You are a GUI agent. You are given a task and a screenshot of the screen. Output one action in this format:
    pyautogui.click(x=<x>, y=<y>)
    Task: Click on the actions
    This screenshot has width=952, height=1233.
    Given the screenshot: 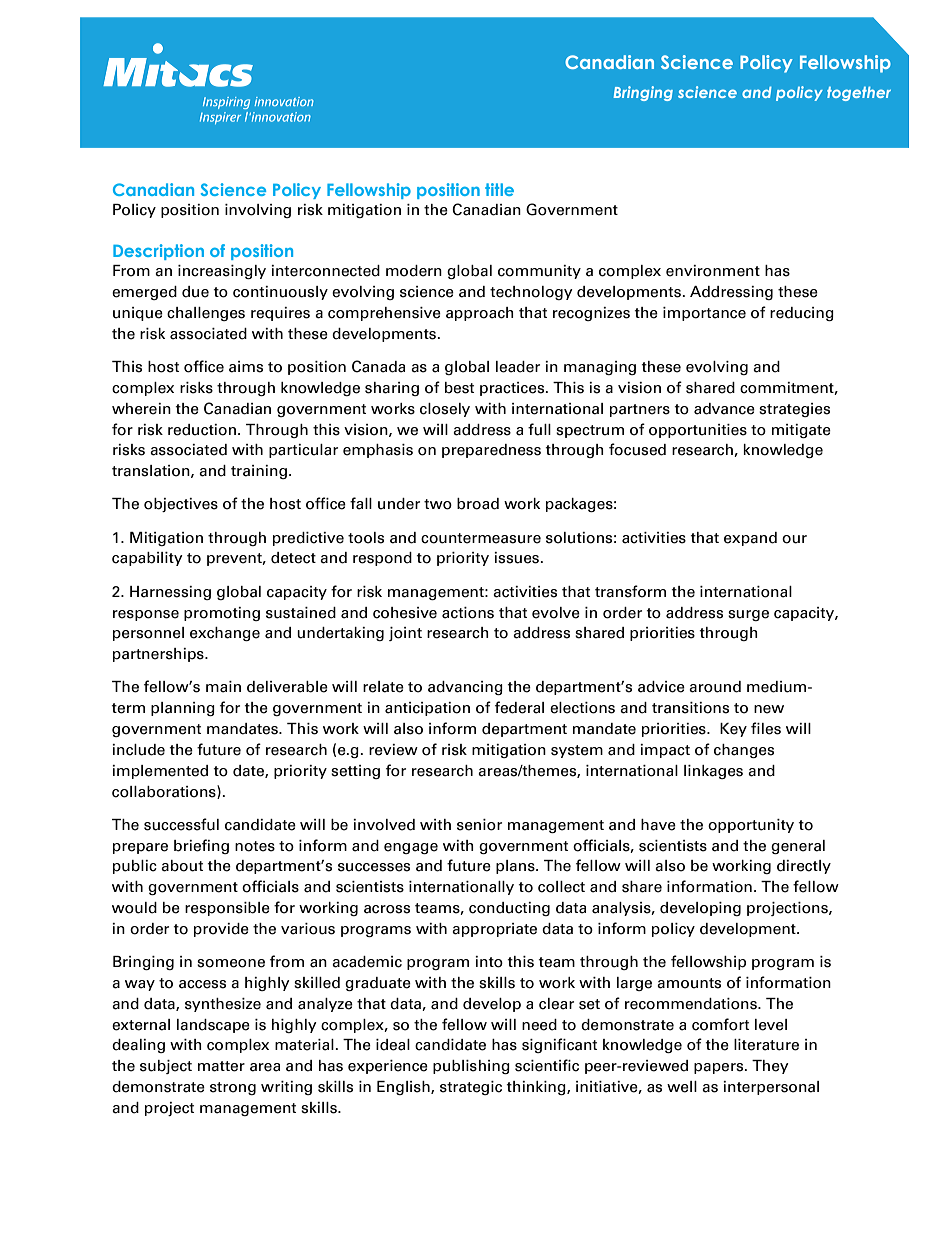 What is the action you would take?
    pyautogui.click(x=468, y=613)
